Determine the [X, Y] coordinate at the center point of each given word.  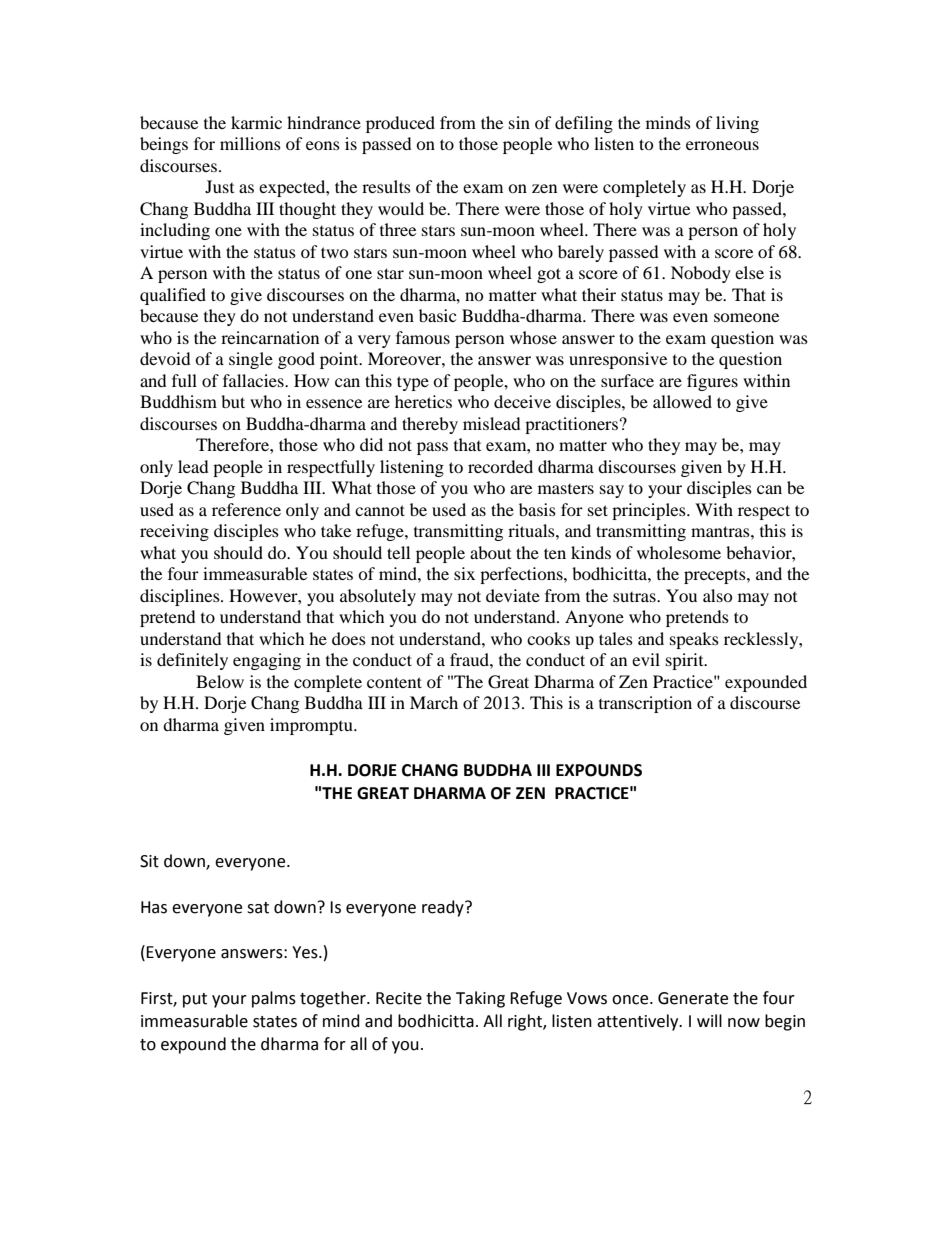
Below [220, 681]
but [233, 401]
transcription [645, 704]
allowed [682, 401]
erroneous [722, 145]
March [434, 702]
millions [250, 143]
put [195, 1000]
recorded [500, 466]
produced [400, 124]
